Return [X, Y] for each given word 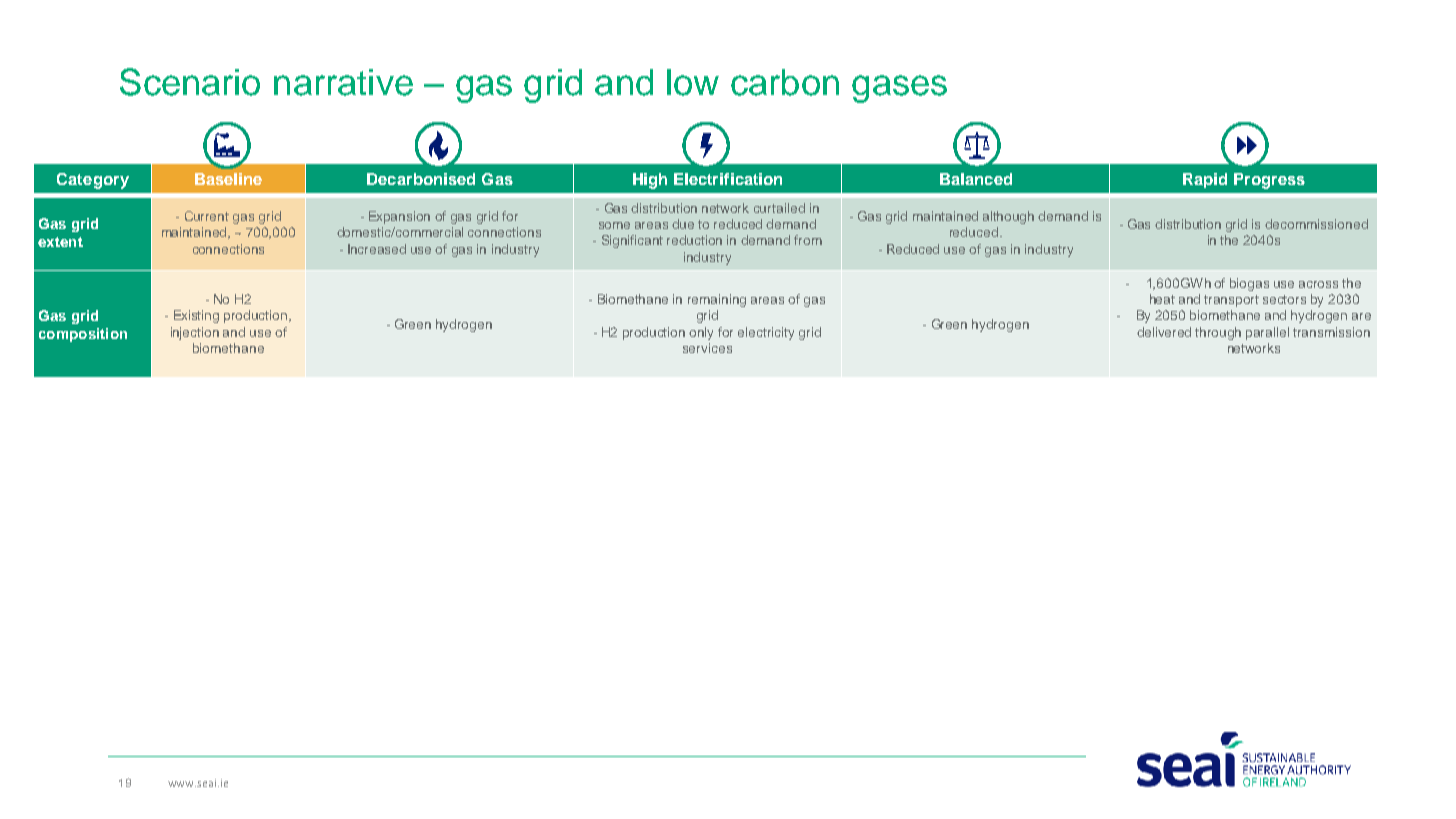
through [1218, 333]
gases [899, 89]
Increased [377, 249]
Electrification [728, 179]
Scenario [190, 82]
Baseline [228, 179]
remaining [717, 300]
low [693, 82]
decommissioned [1316, 224]
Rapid [1205, 180]
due [683, 224]
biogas [1249, 284]
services [707, 348]
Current [207, 216]
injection [195, 333]
